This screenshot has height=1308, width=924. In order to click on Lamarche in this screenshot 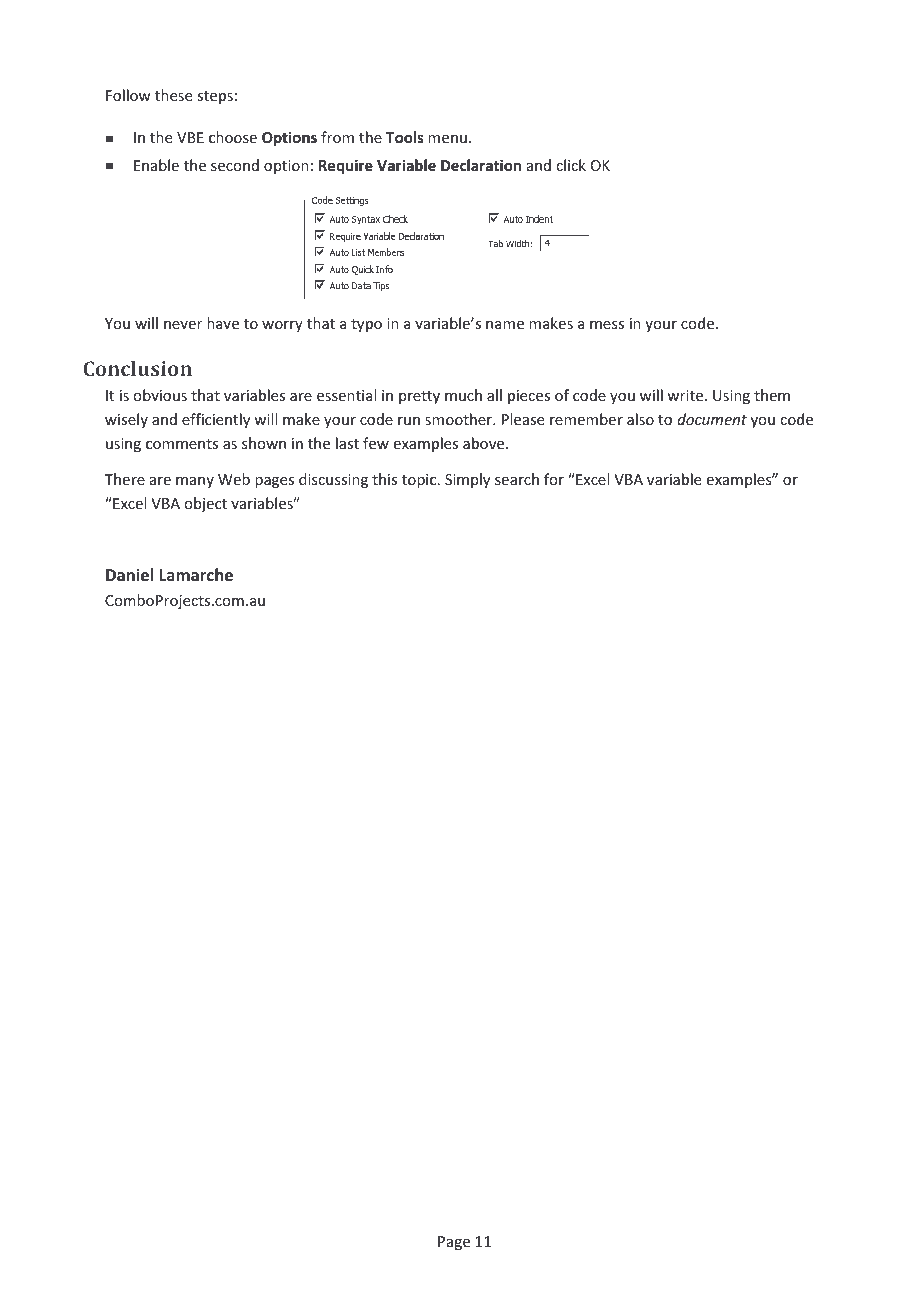, I will do `click(196, 575)`.
